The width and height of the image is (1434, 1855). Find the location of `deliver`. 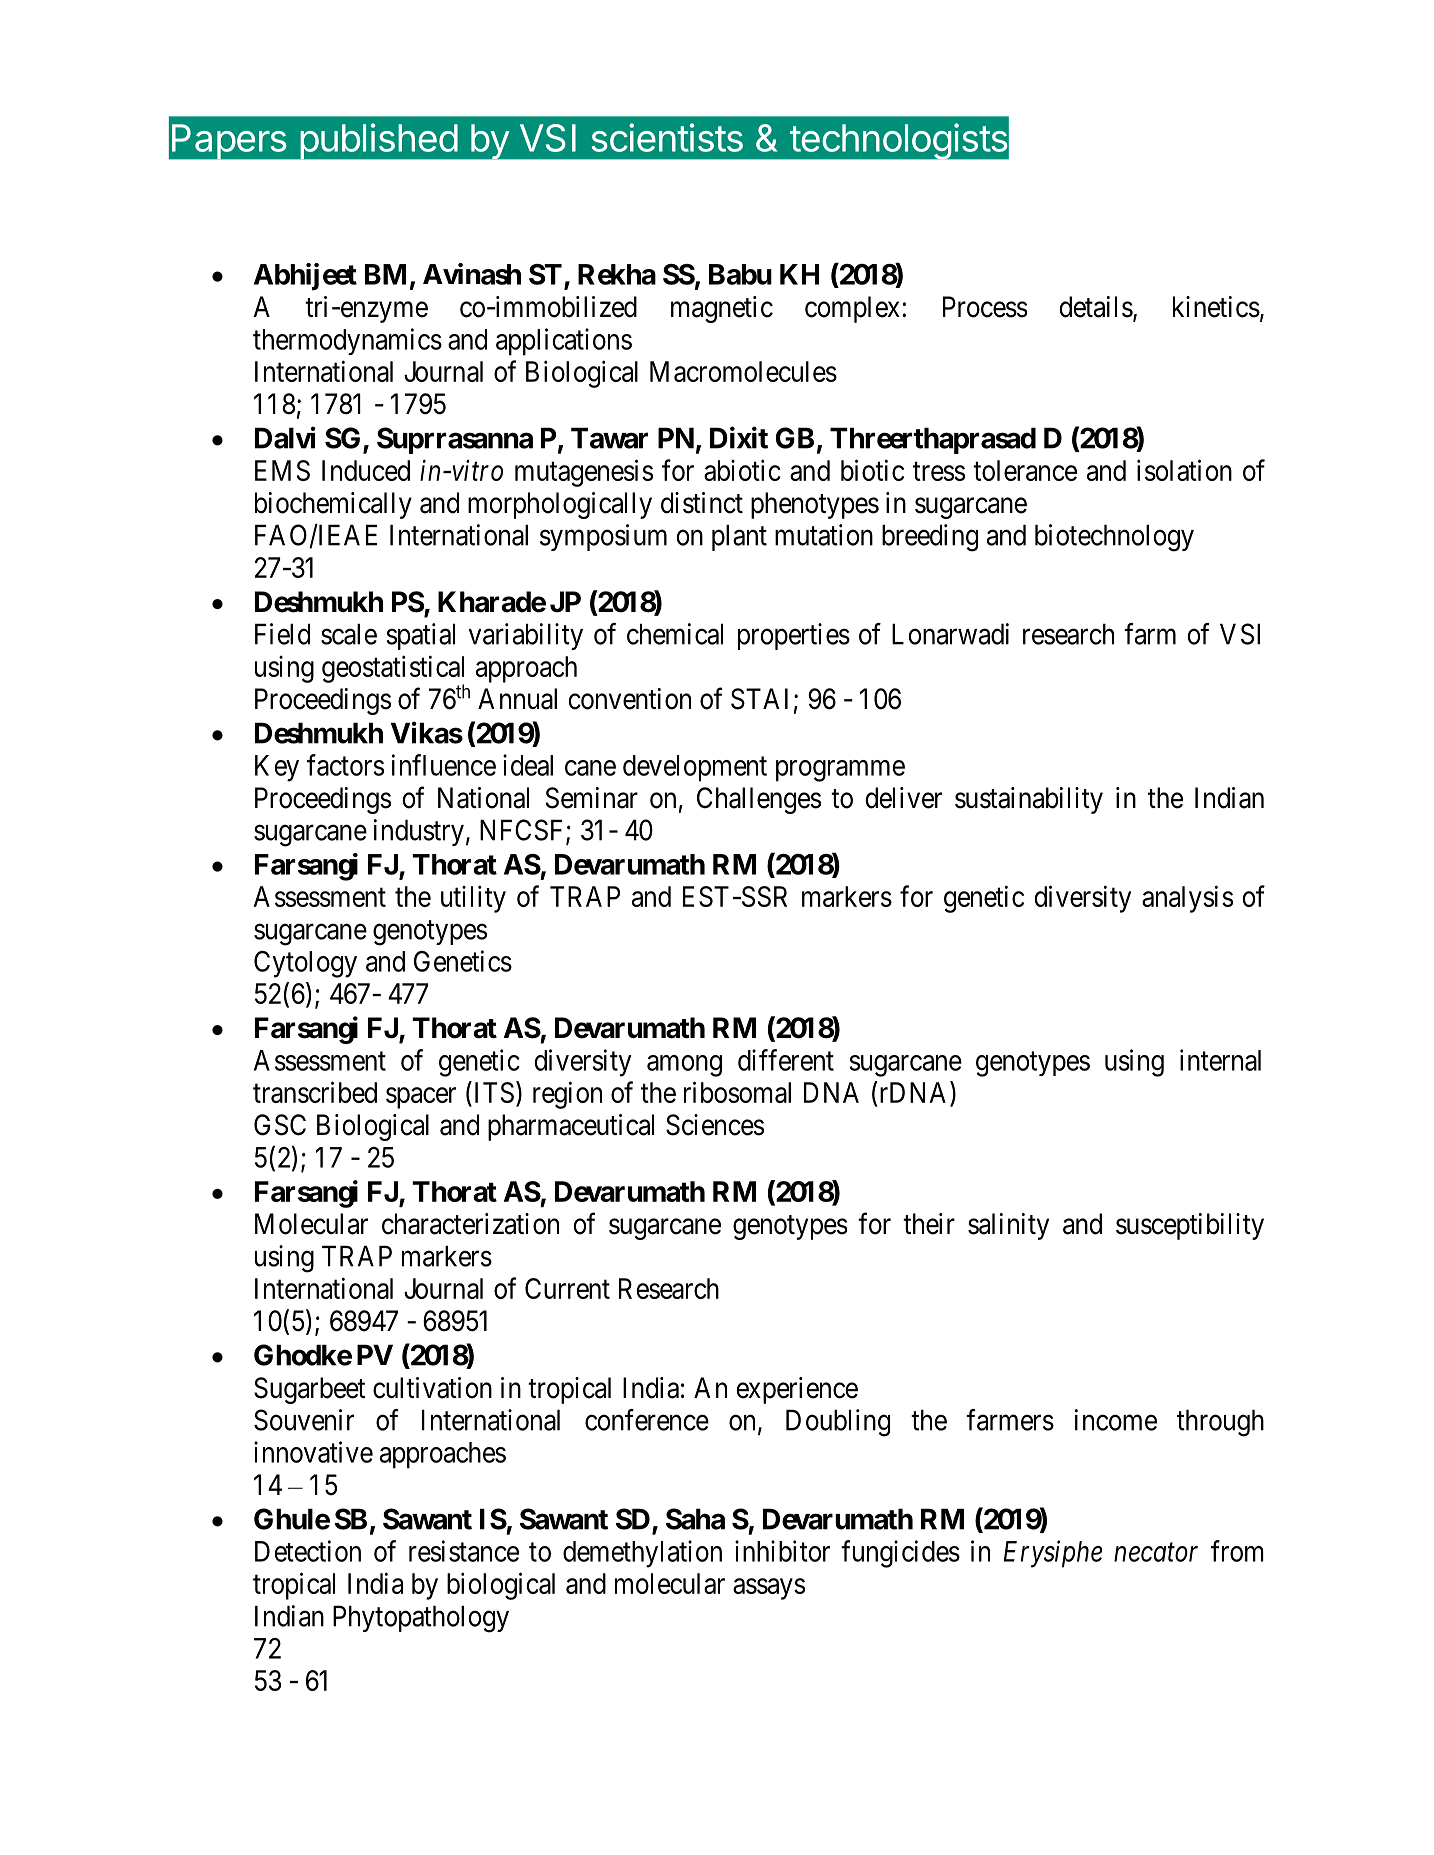

deliver is located at coordinates (903, 798).
